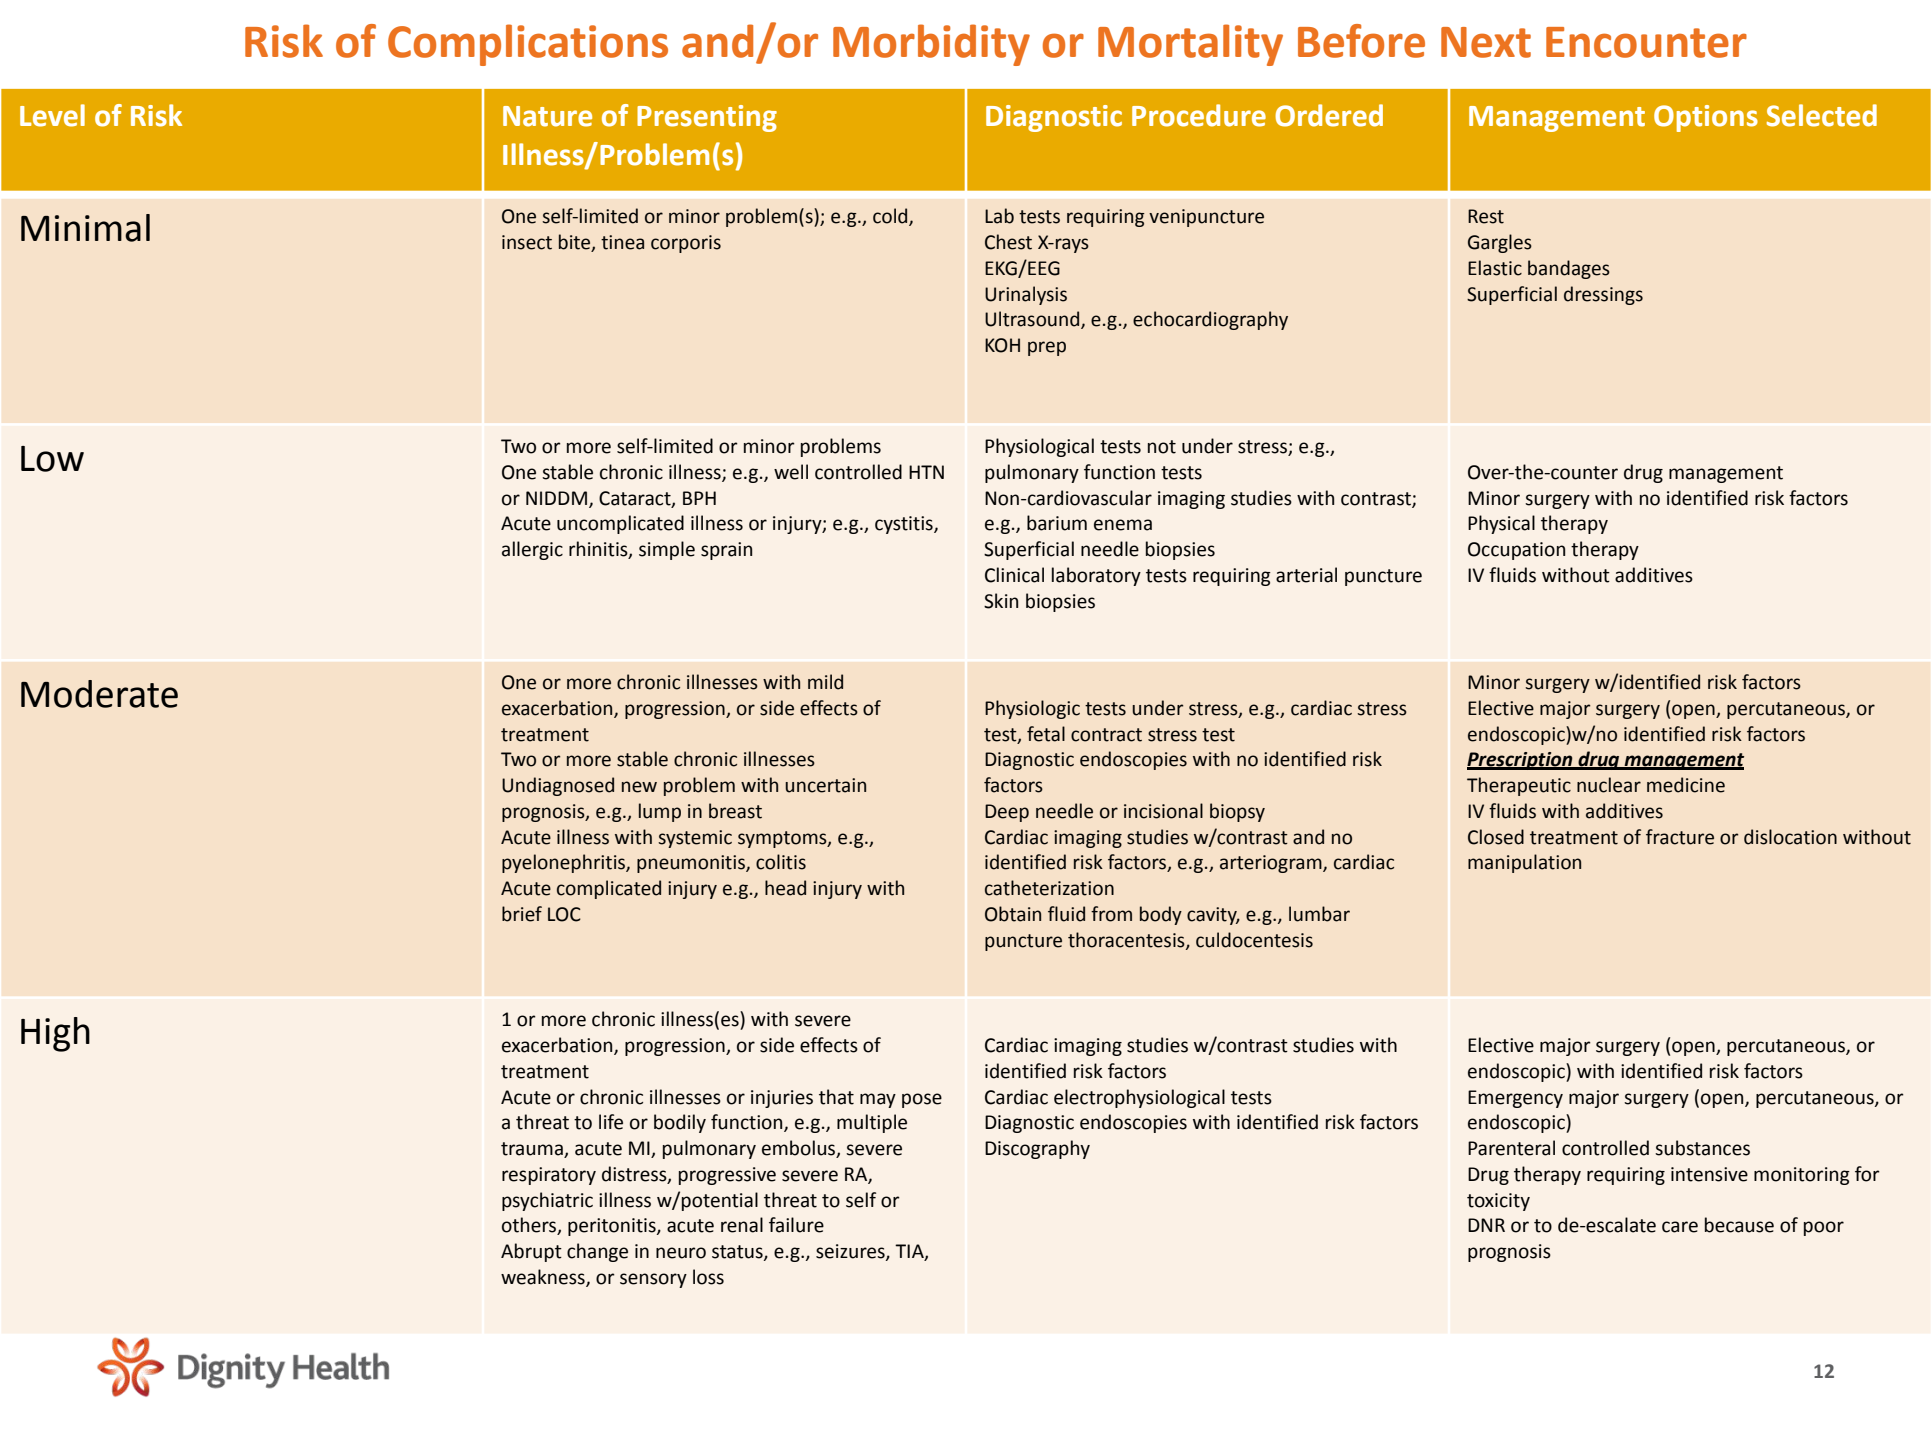 The height and width of the page is (1449, 1932). What do you see at coordinates (1680, 1227) in the page?
I see `care` at bounding box center [1680, 1227].
